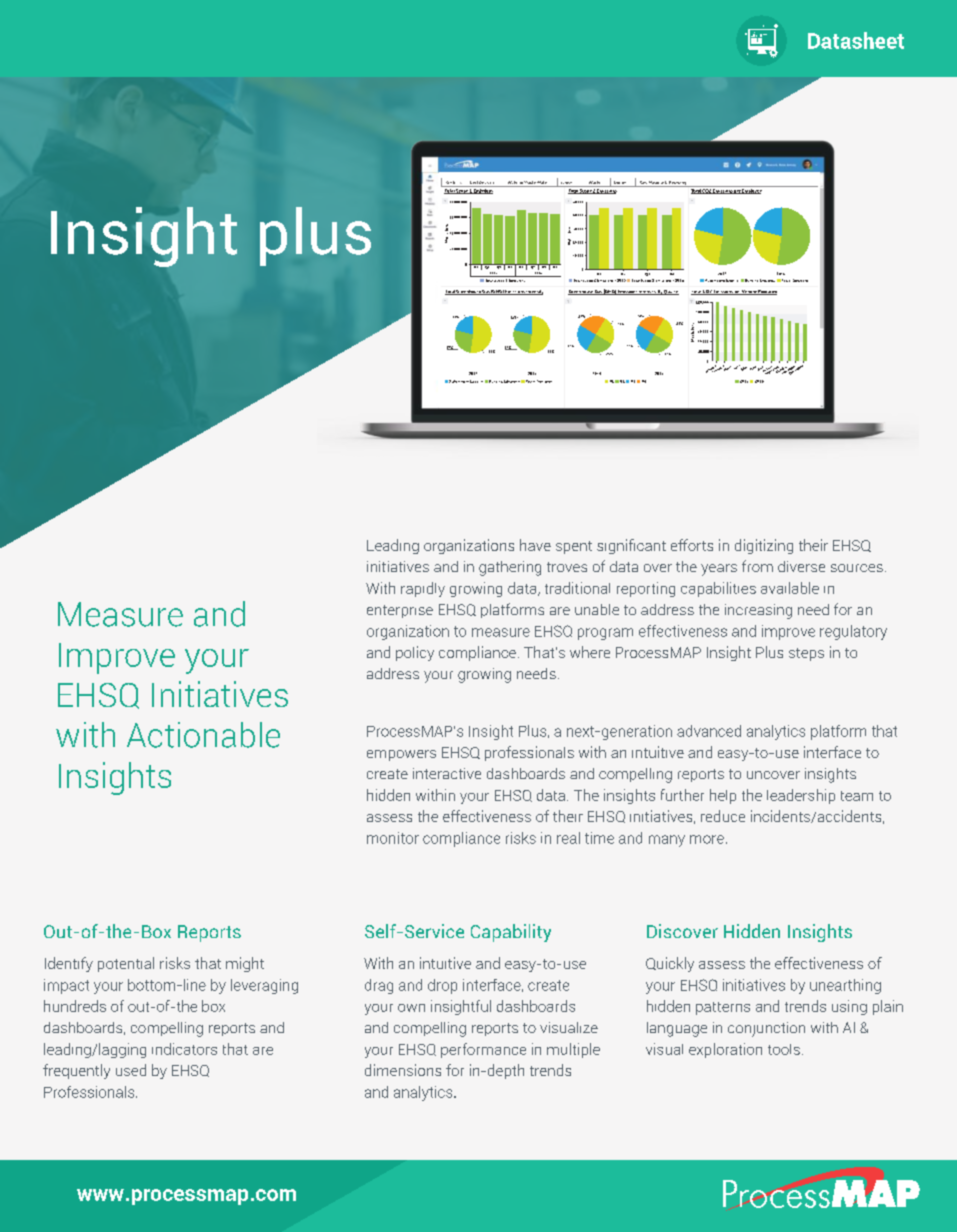  Describe the element at coordinates (203, 735) in the page. I see `Actionable` at that location.
